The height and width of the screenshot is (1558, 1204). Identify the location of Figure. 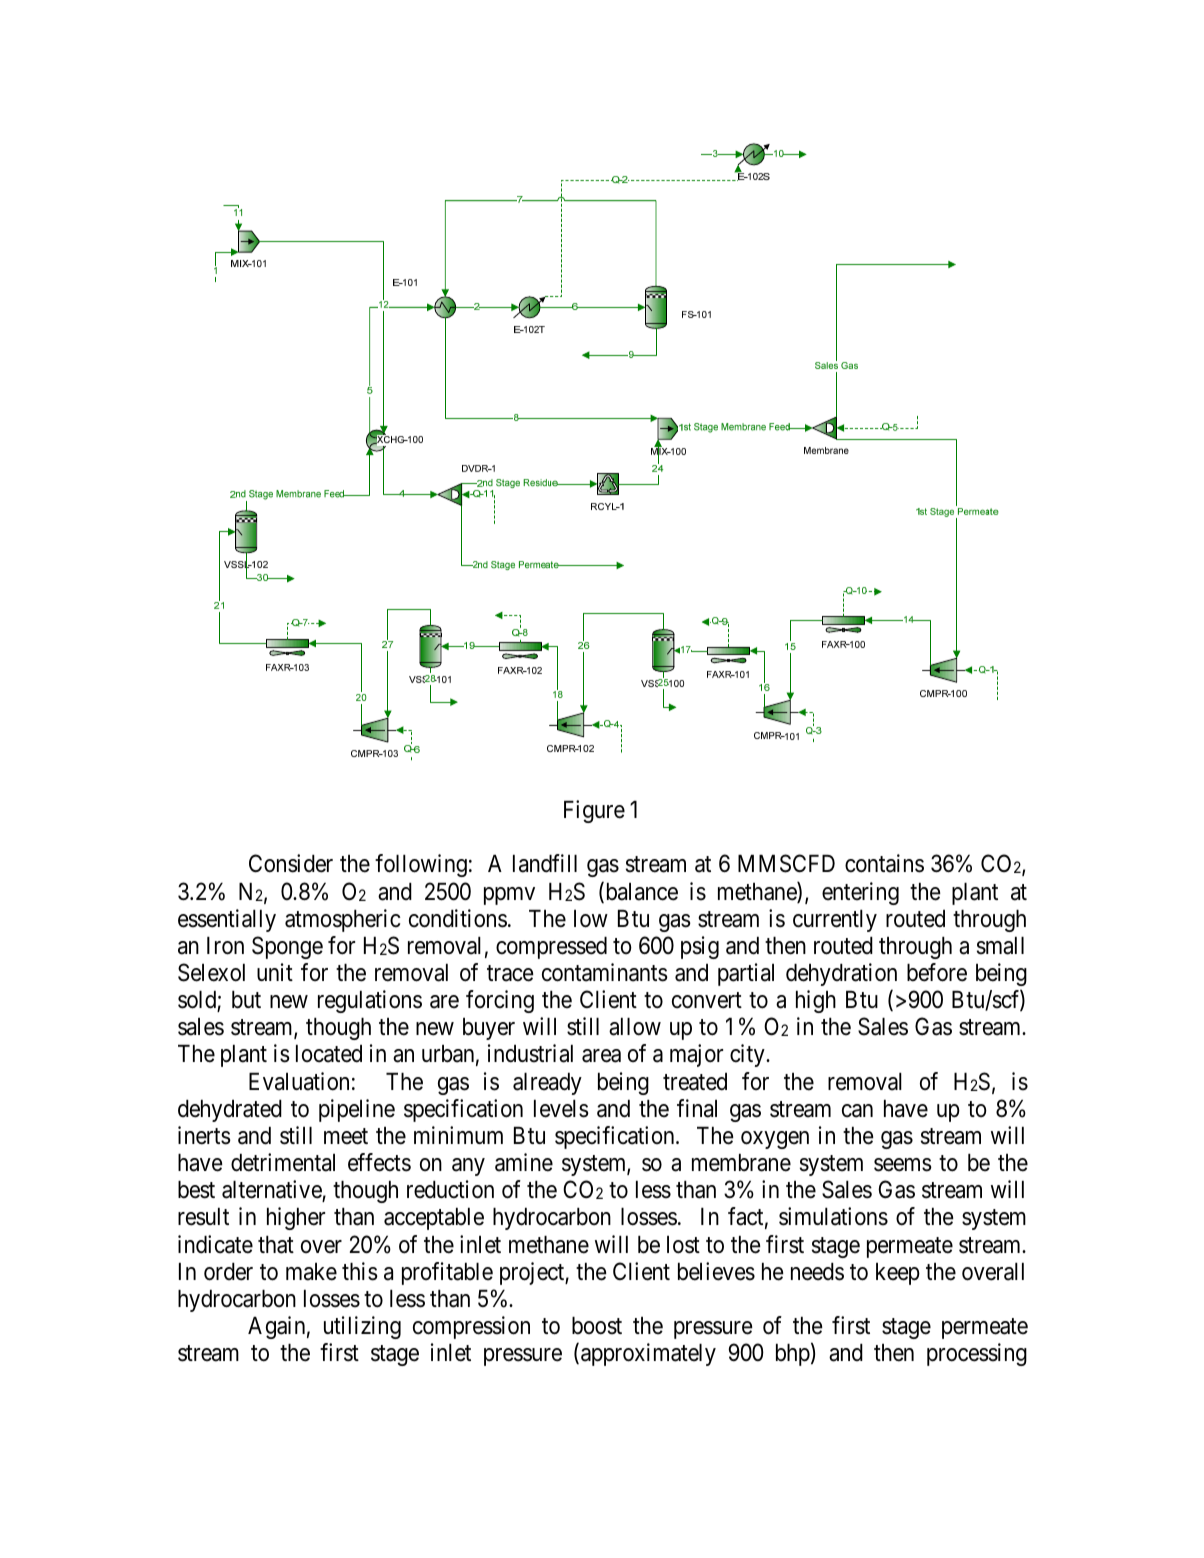
(594, 811).
